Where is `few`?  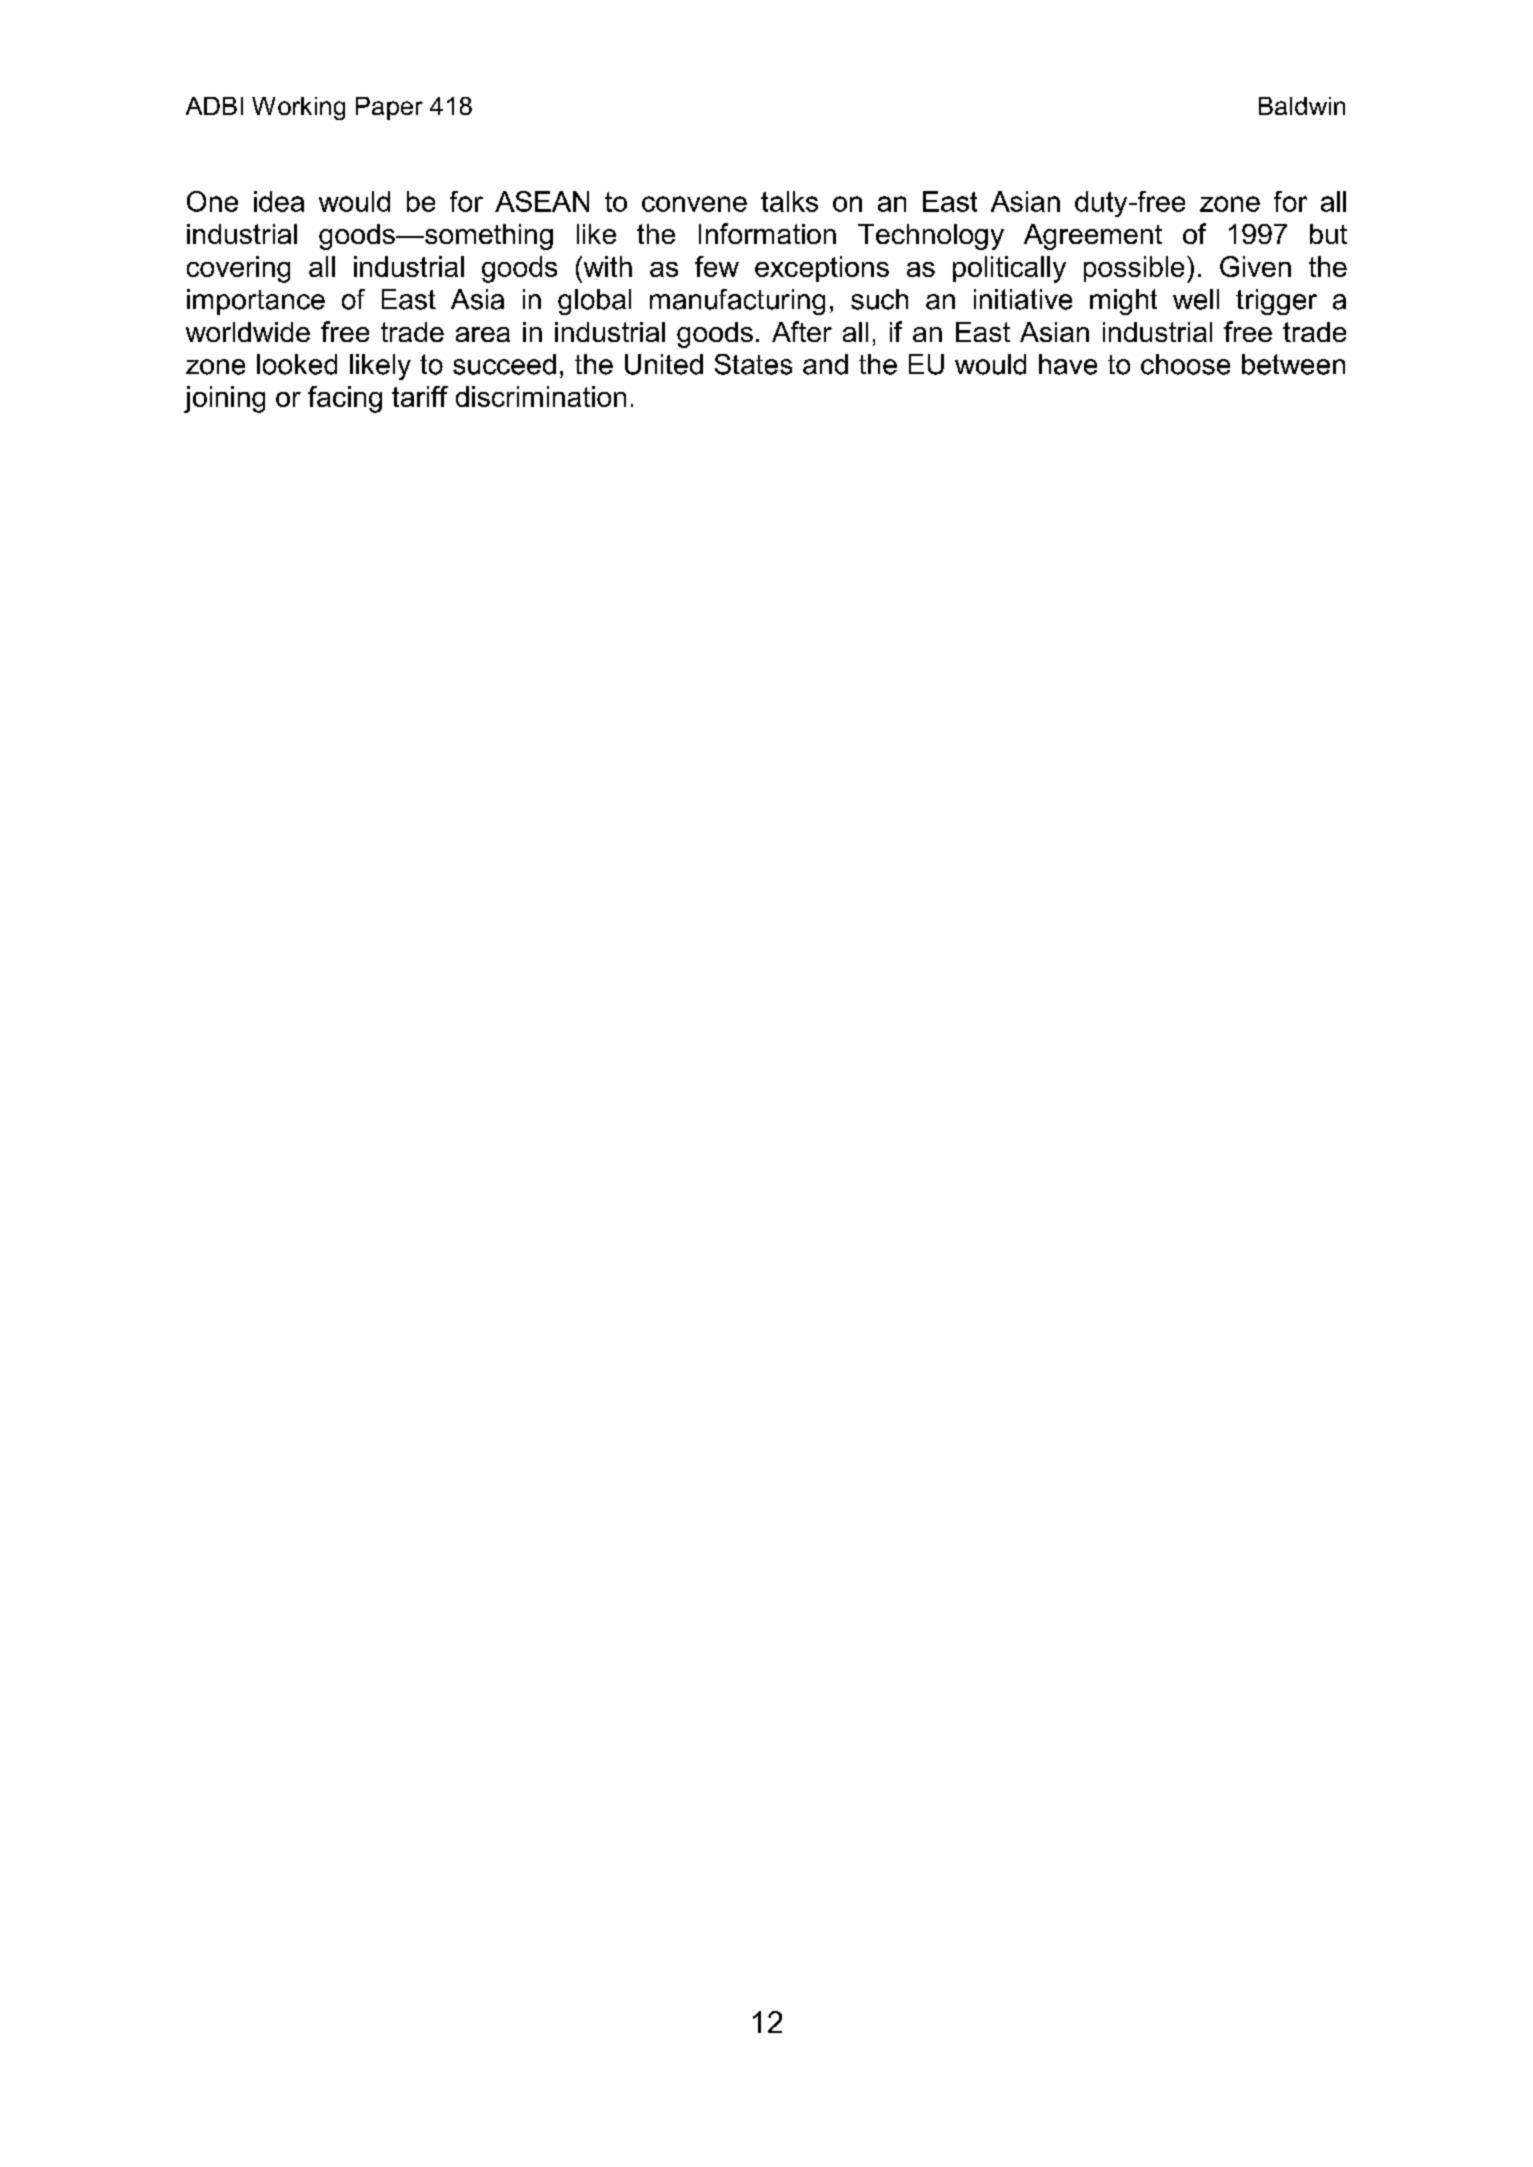
few is located at coordinates (717, 266).
